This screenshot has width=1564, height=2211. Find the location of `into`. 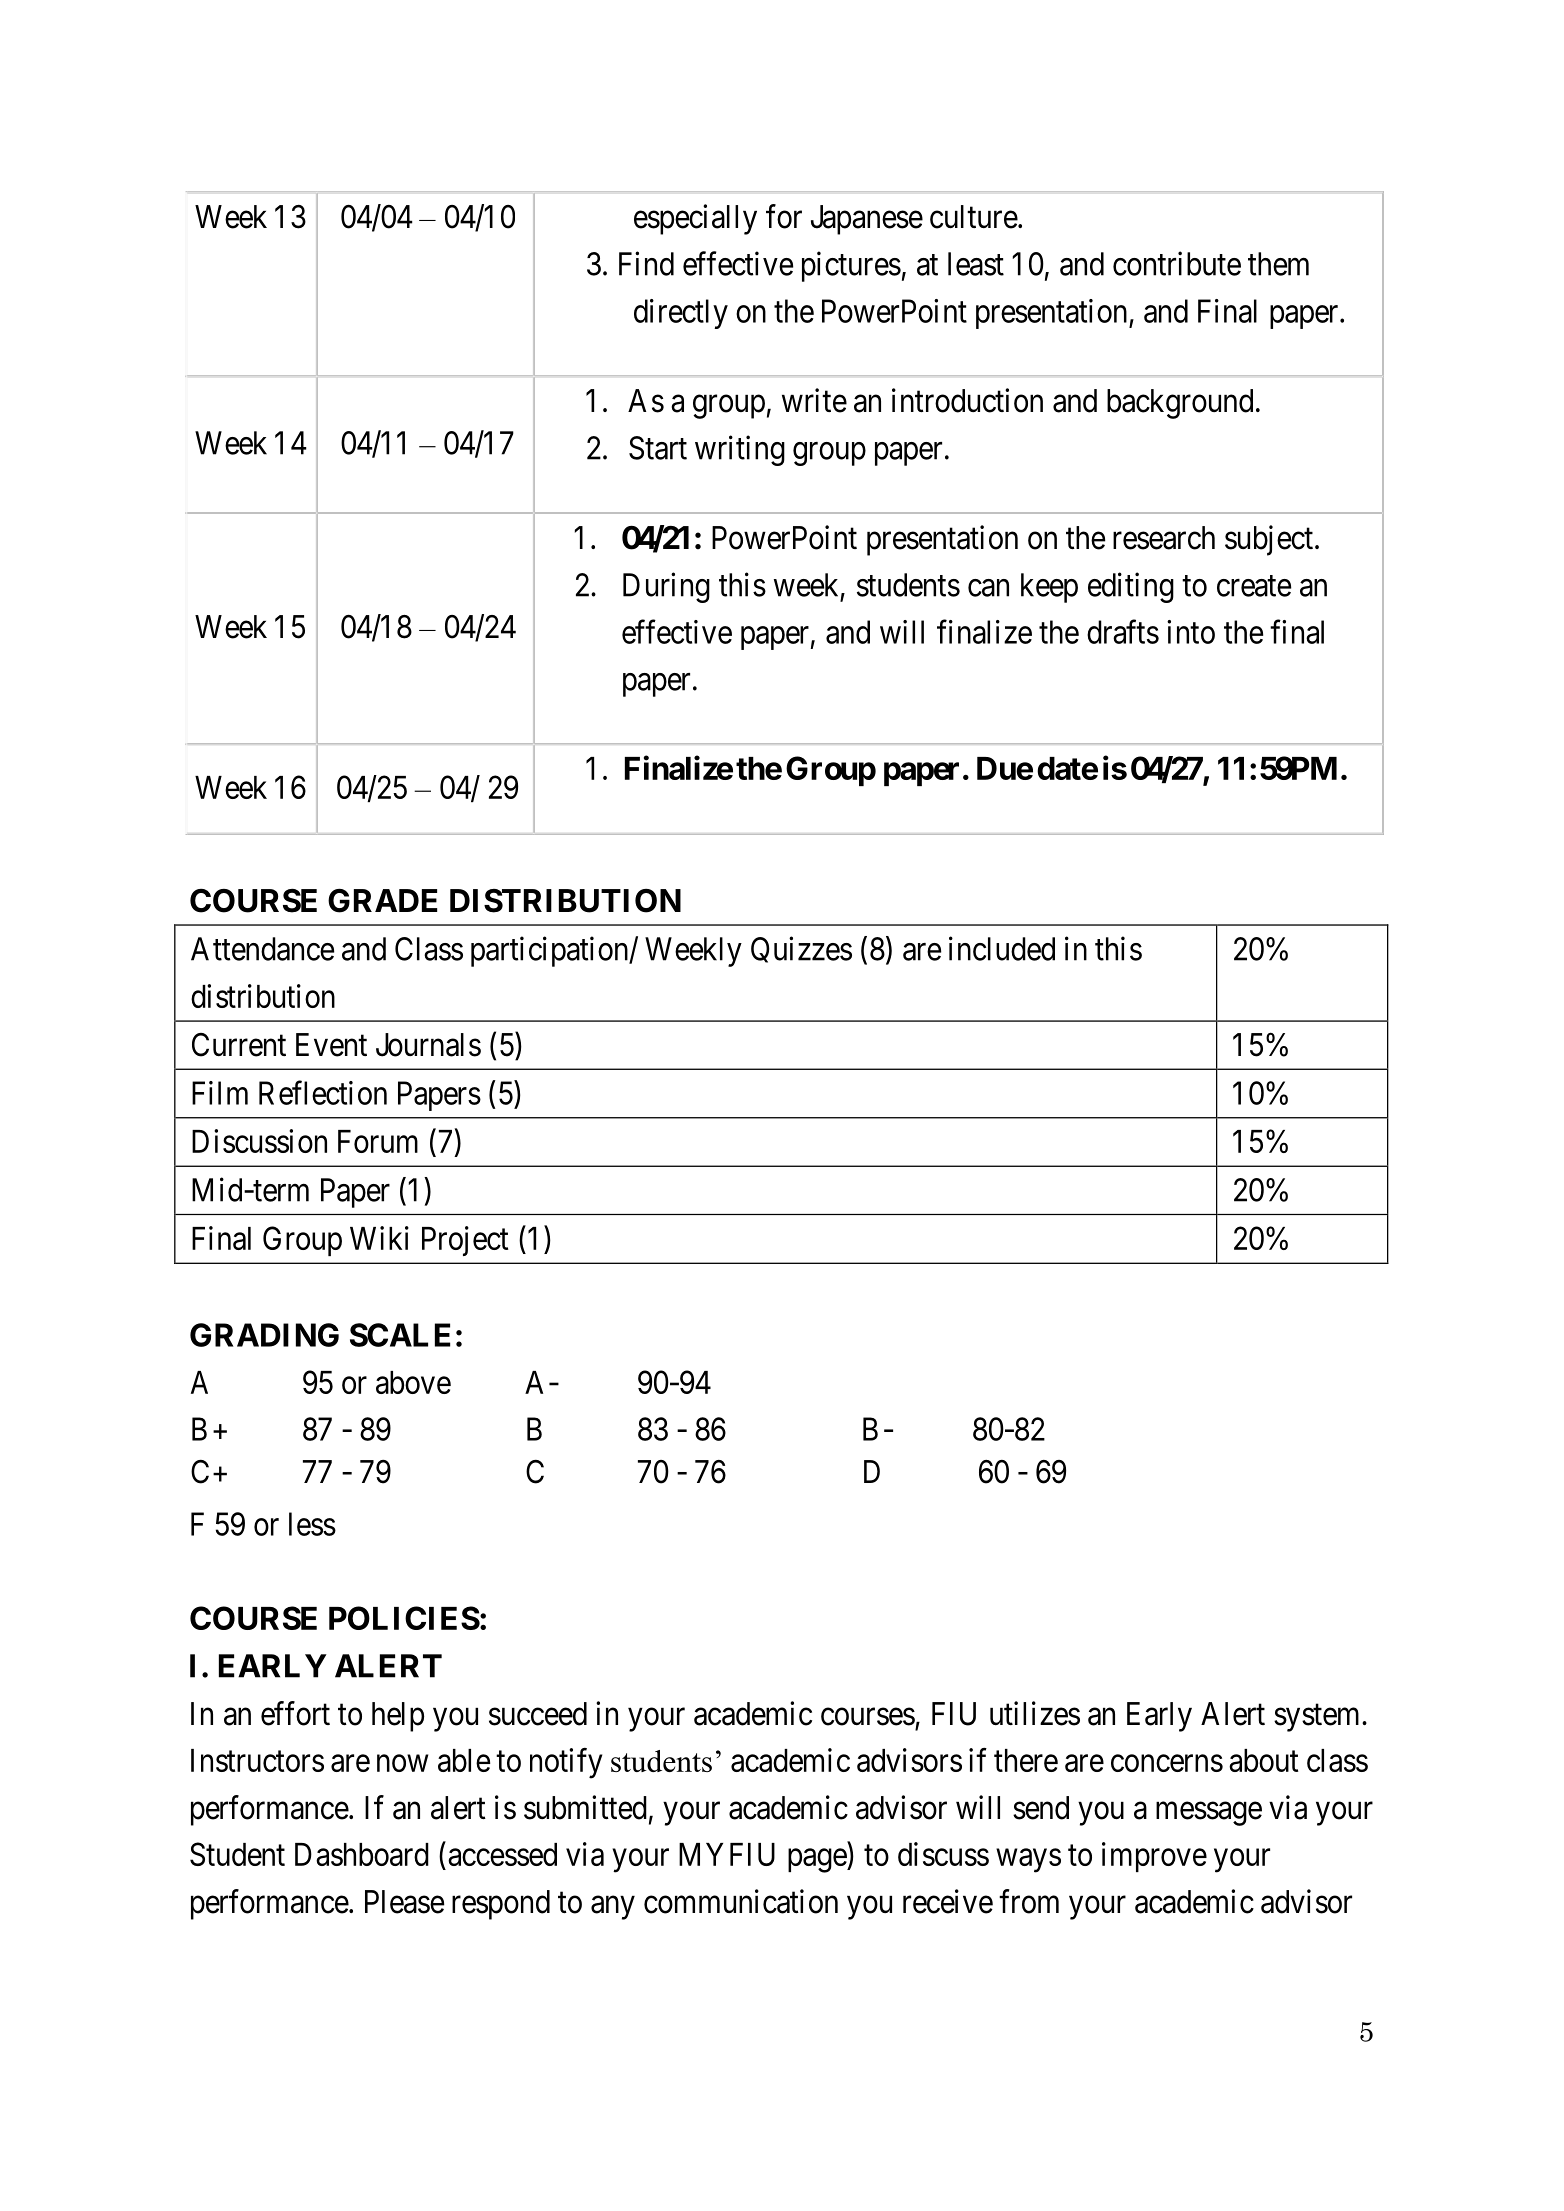

into is located at coordinates (1191, 632).
